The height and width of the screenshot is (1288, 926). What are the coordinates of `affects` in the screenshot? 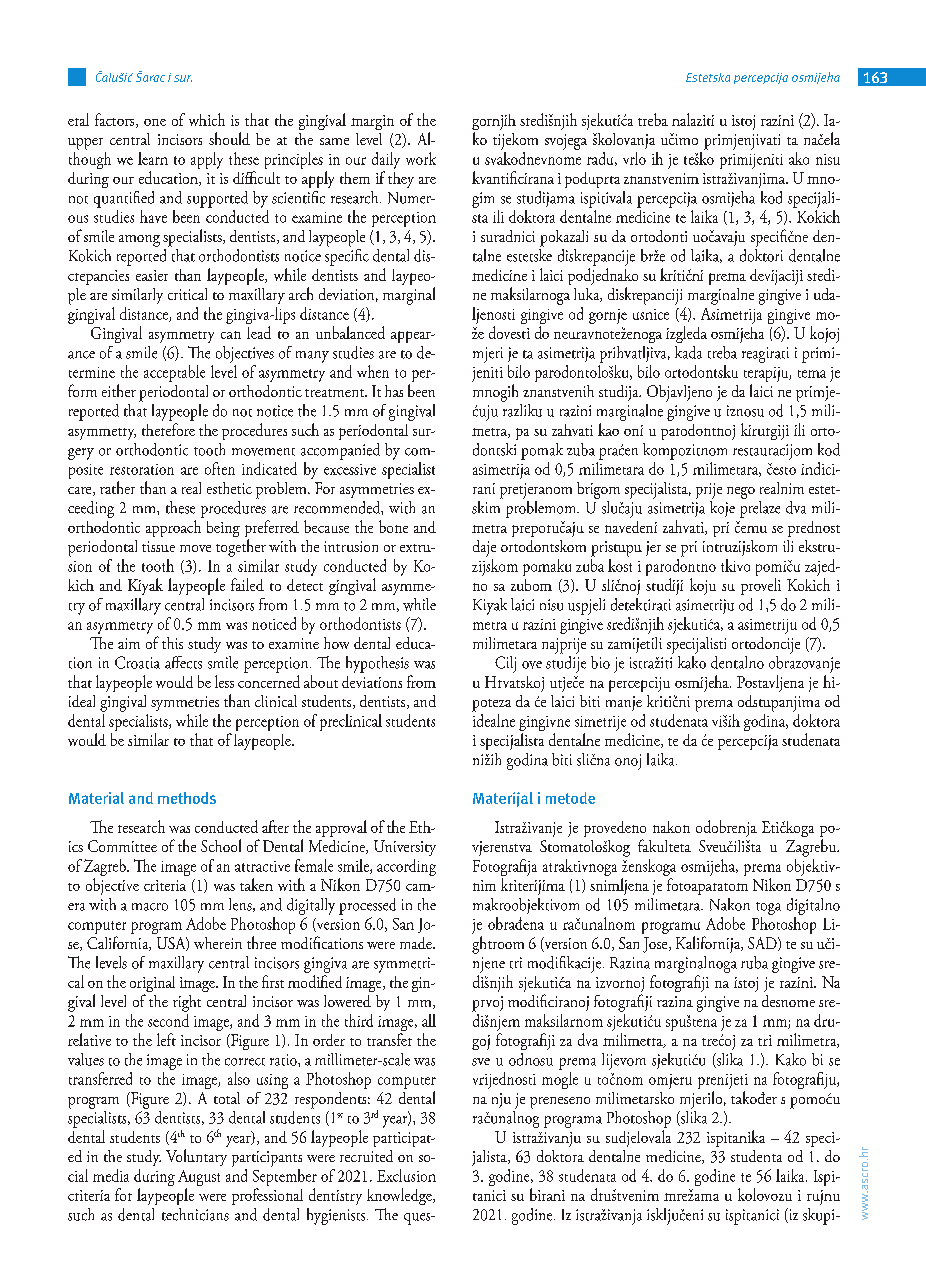 It's located at (183, 662).
